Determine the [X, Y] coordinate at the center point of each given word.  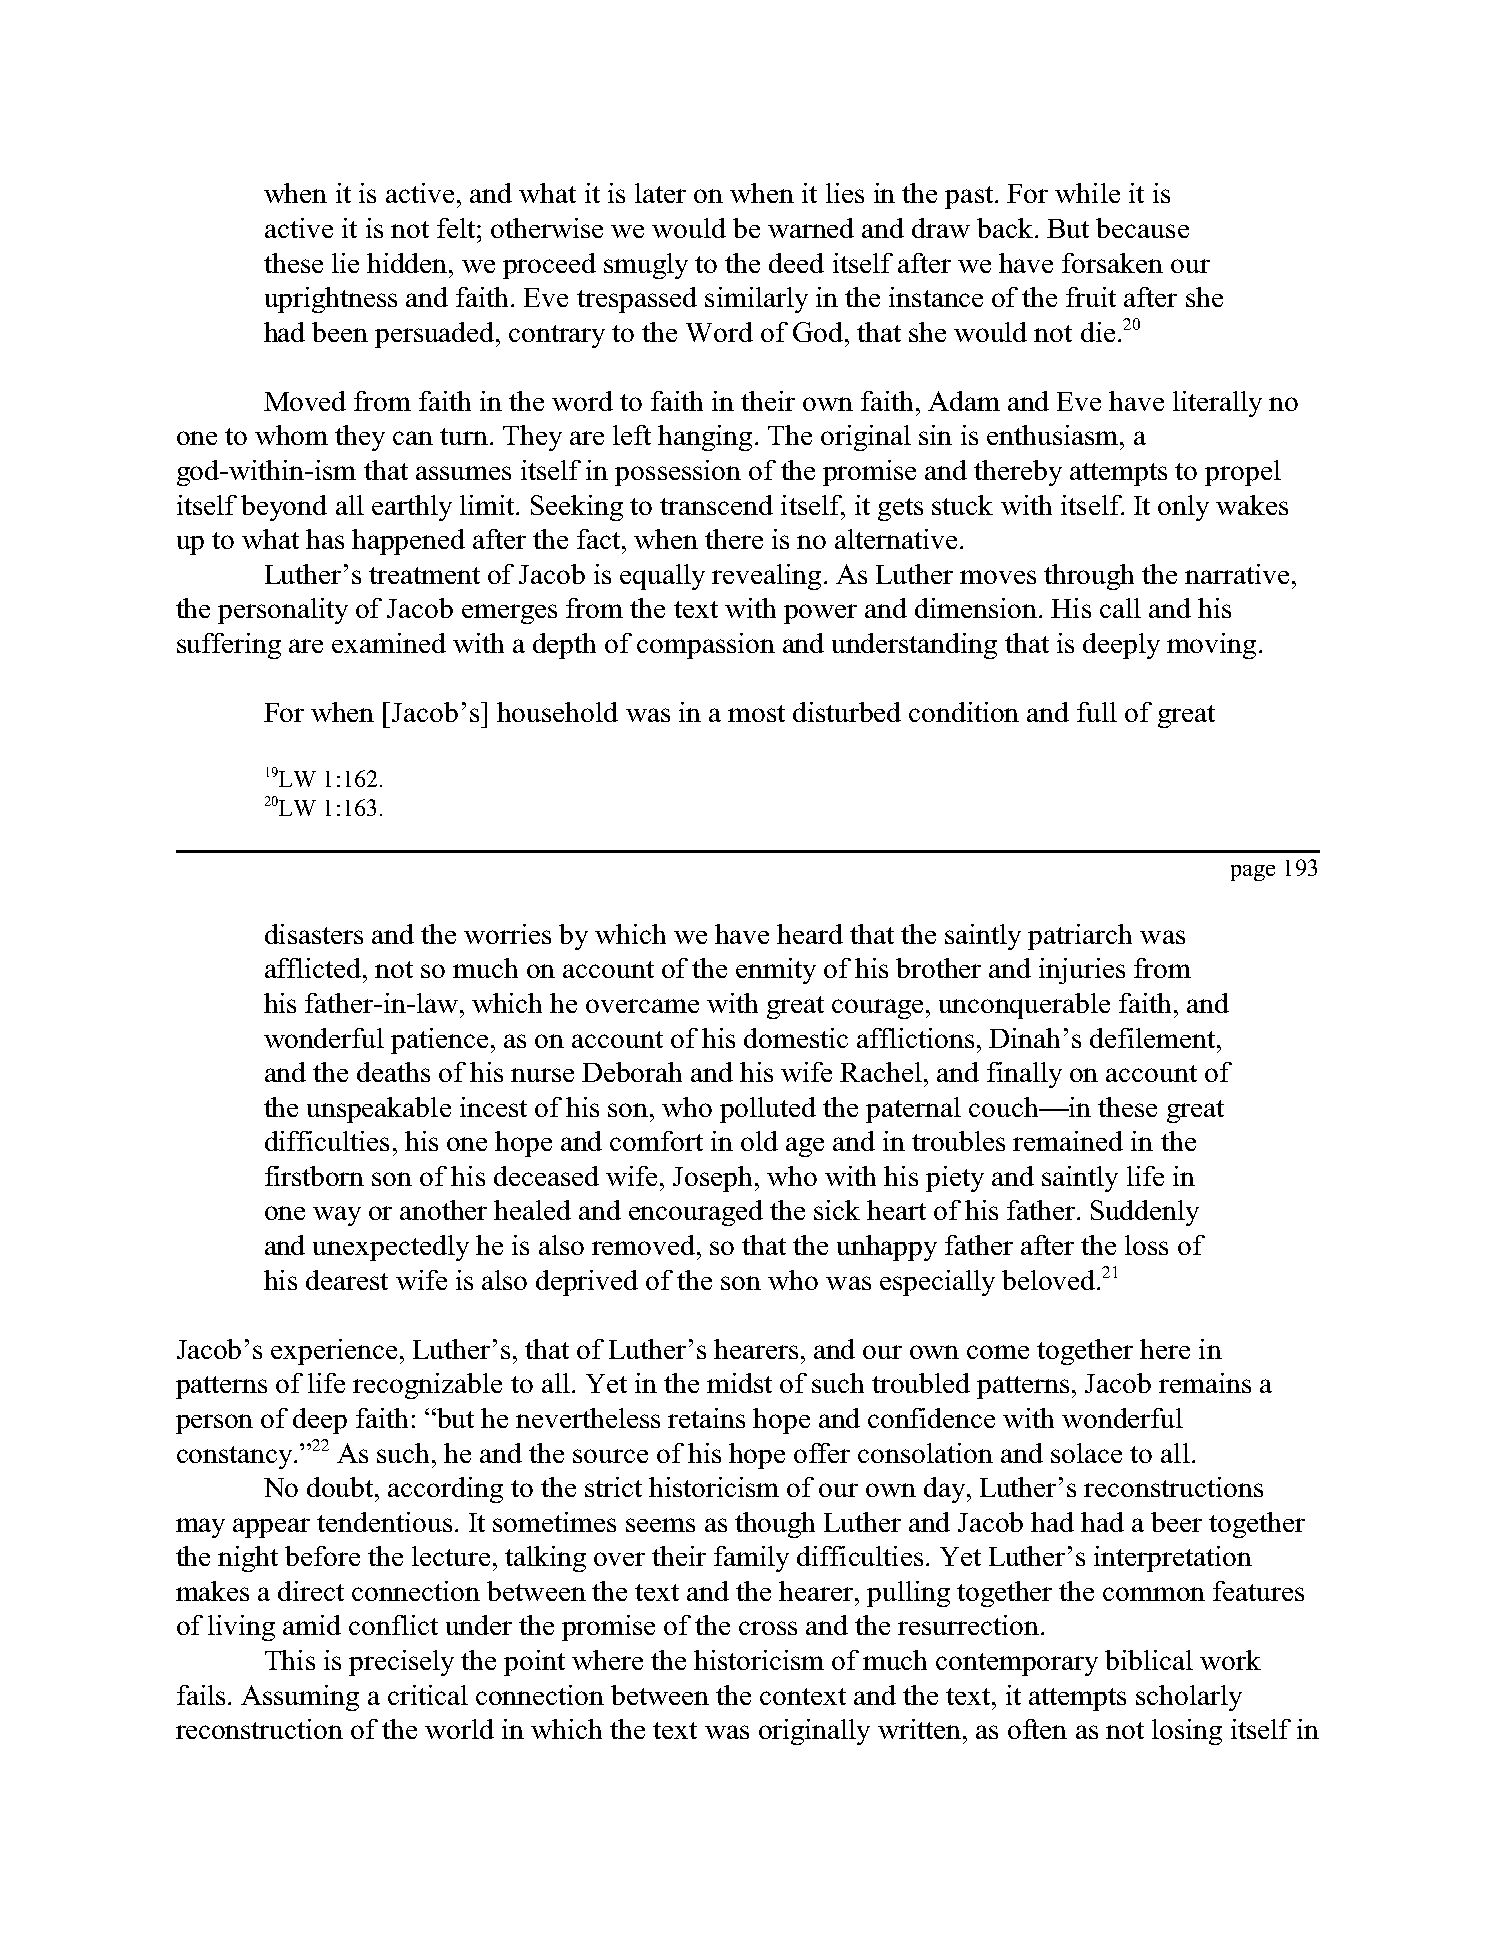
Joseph [712, 1179]
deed [796, 263]
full [1097, 712]
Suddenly [1145, 1213]
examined [389, 643]
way [337, 1216]
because [1142, 228]
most [756, 713]
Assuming [300, 1698]
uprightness [331, 300]
